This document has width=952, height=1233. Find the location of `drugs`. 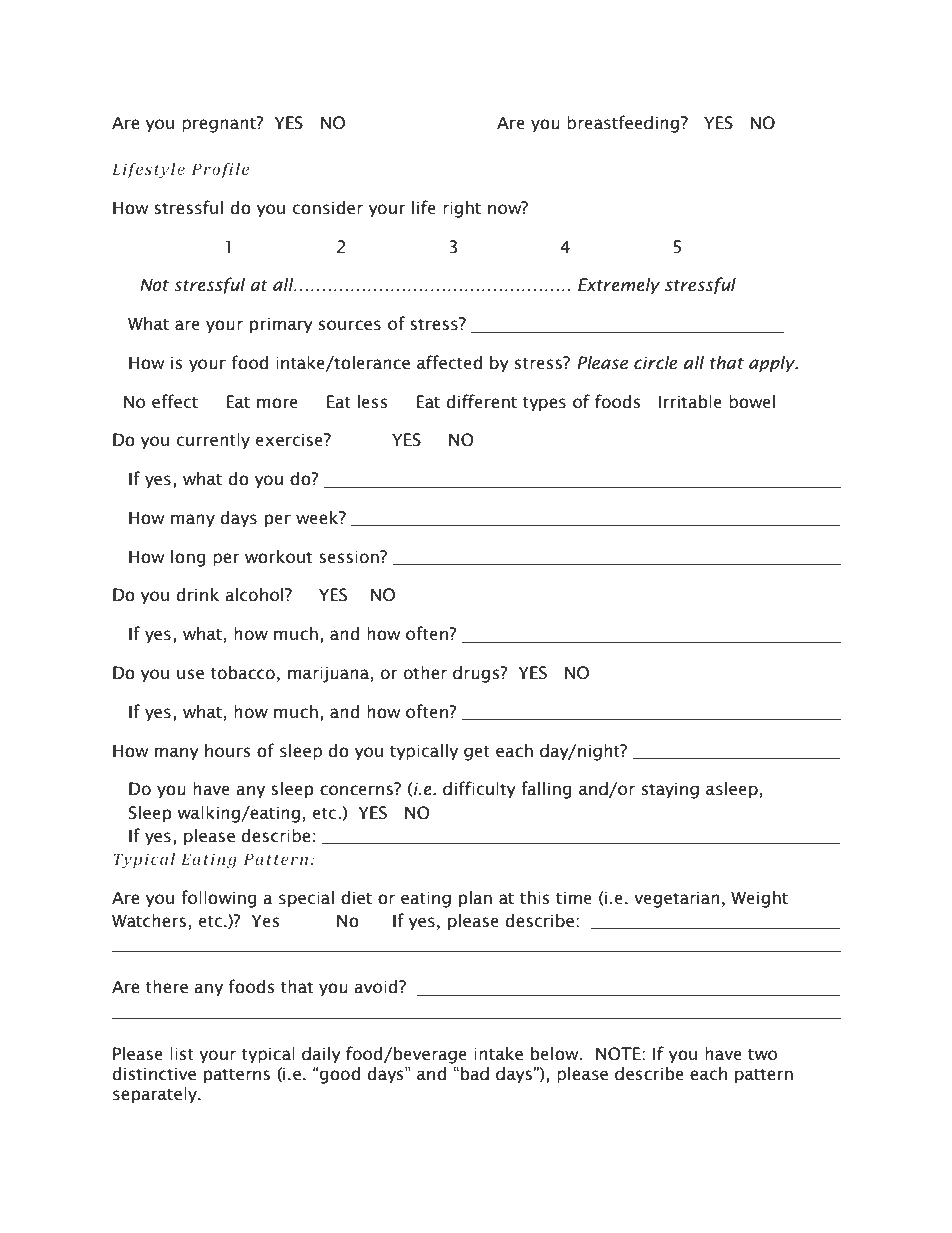

drugs is located at coordinates (477, 674).
